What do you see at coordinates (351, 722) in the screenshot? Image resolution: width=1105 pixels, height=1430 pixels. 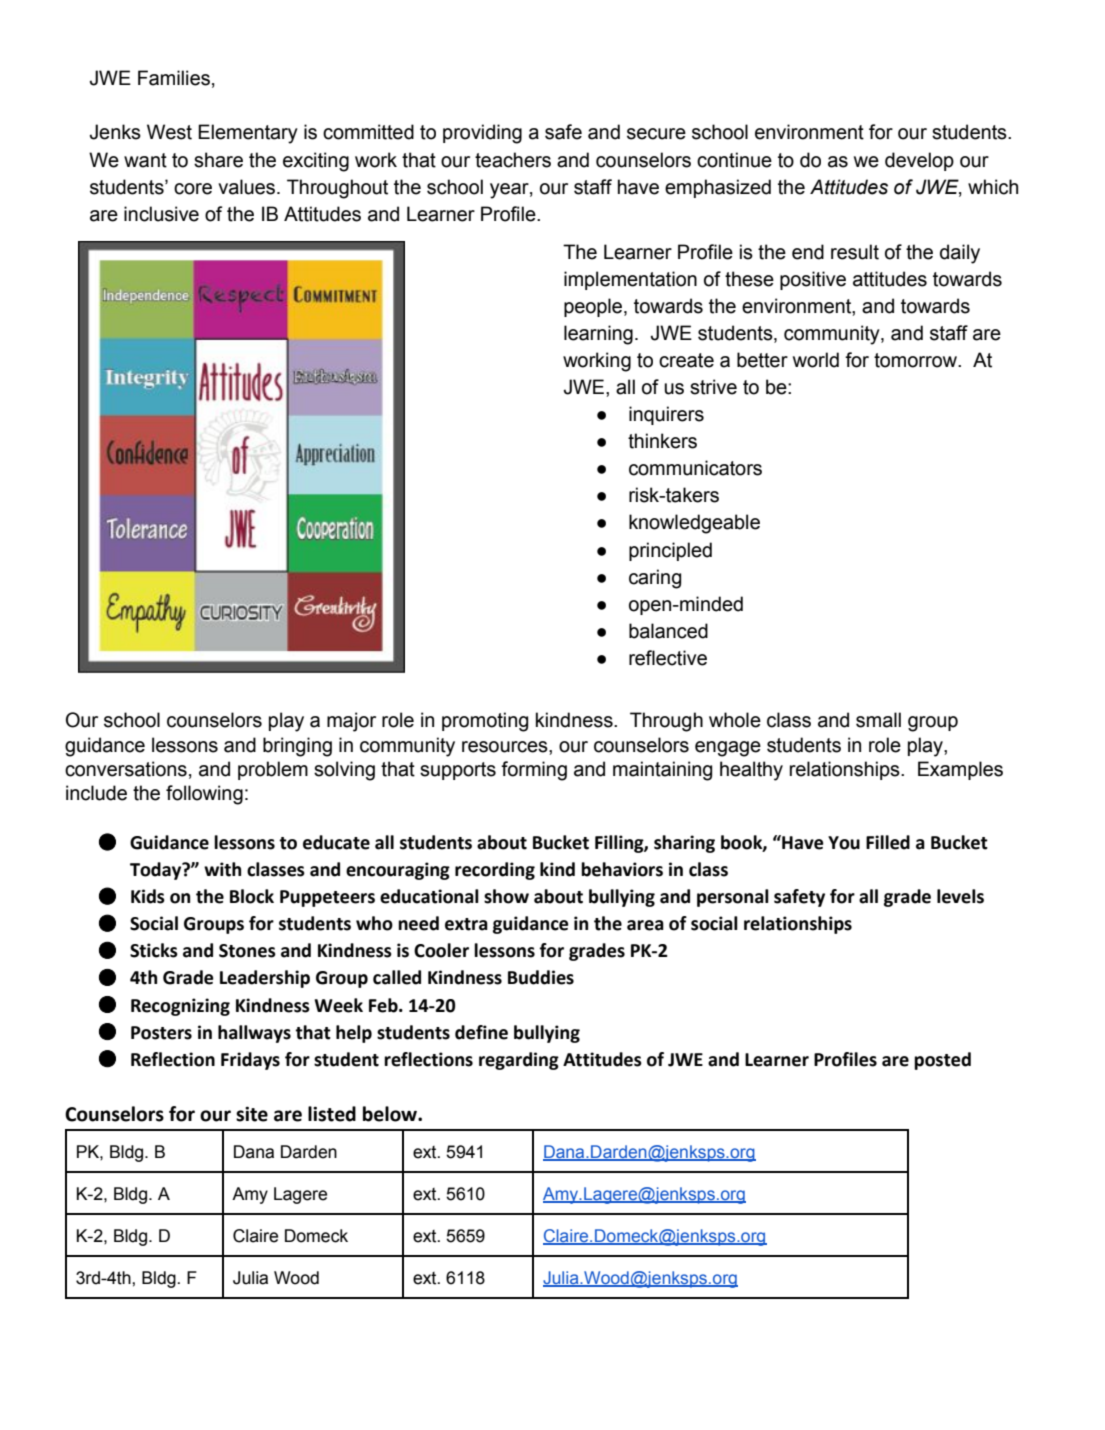 I see `major` at bounding box center [351, 722].
